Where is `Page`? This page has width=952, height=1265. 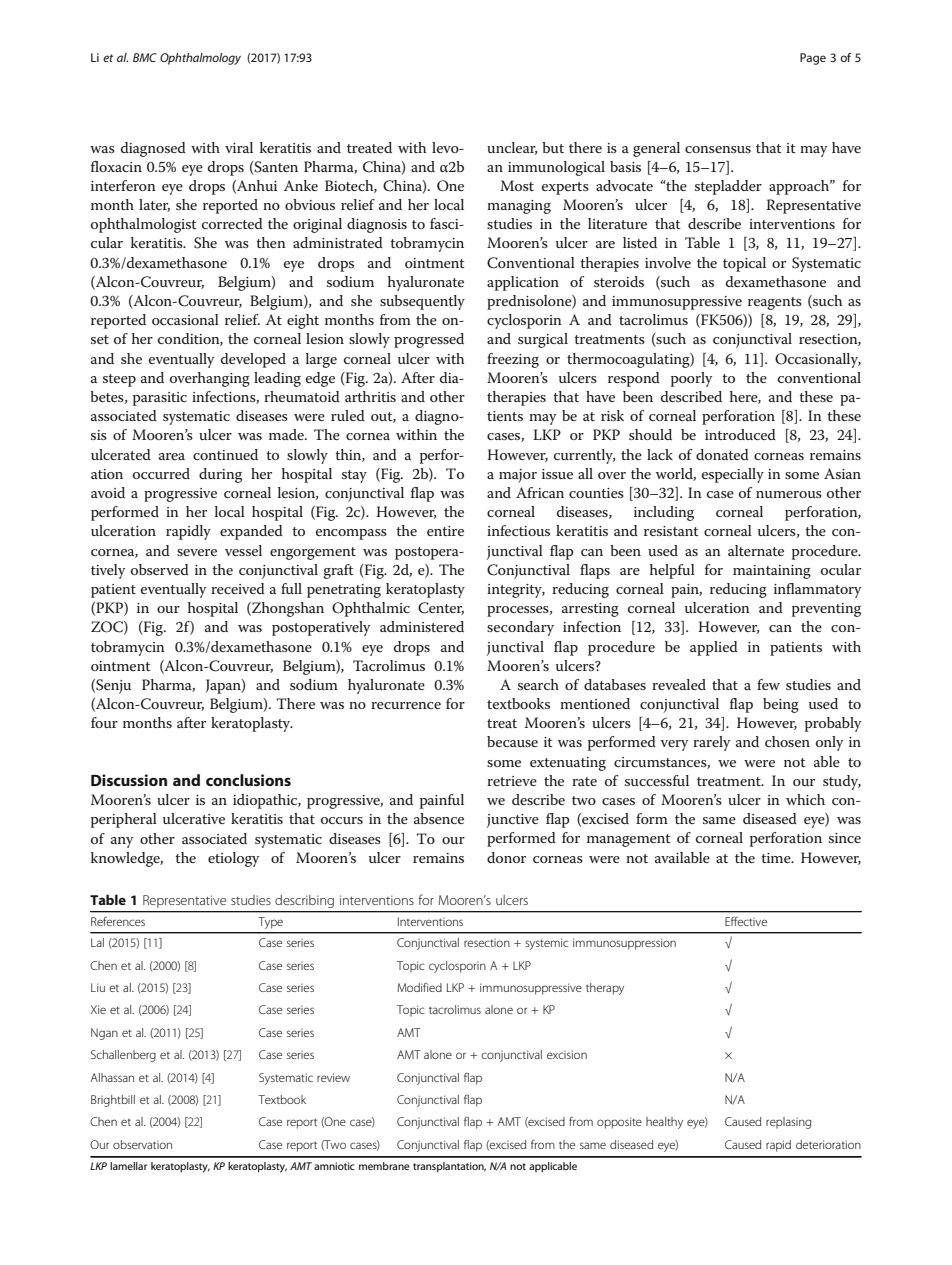 Page is located at coordinates (813, 59).
